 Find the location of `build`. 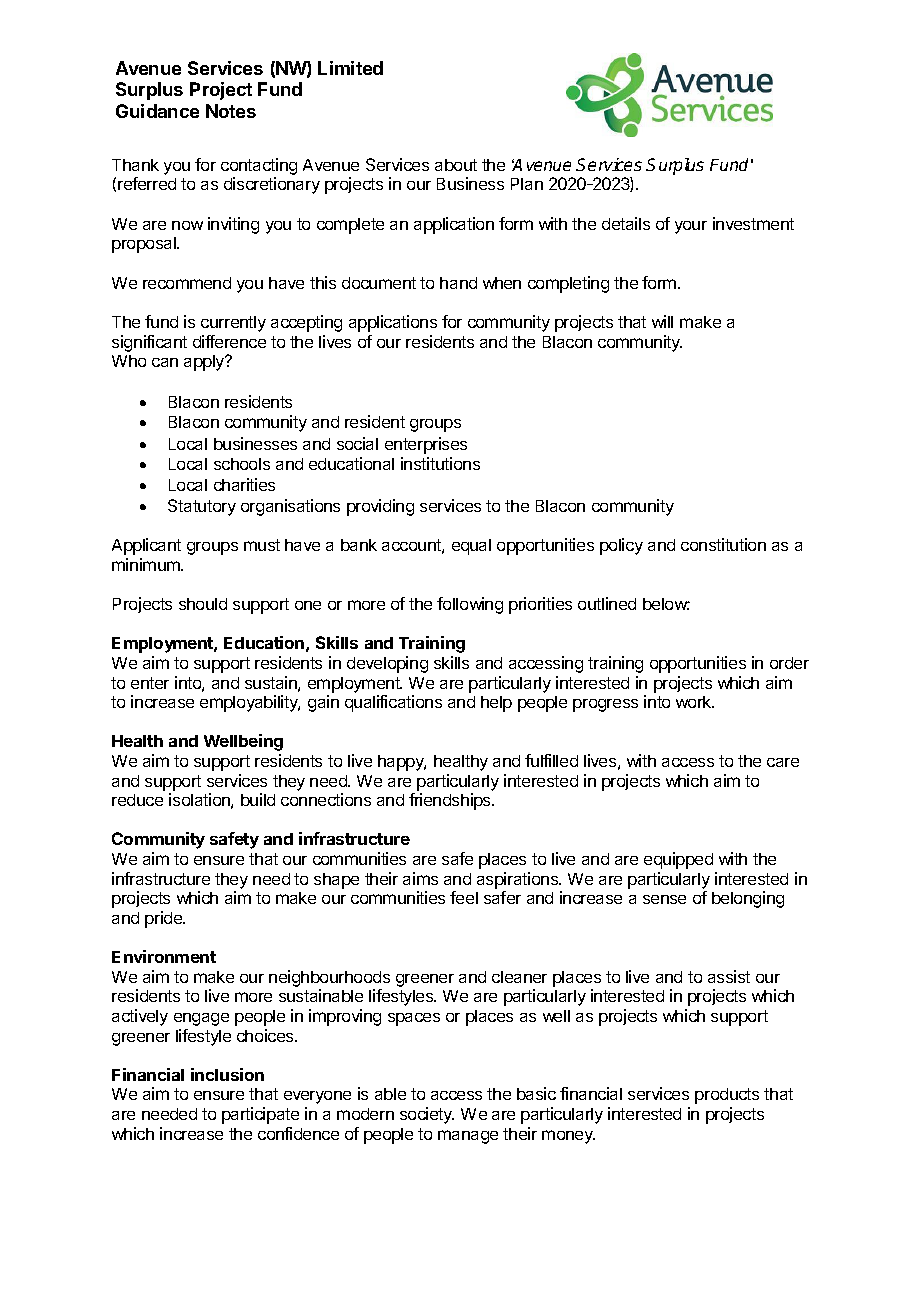

build is located at coordinates (258, 799).
